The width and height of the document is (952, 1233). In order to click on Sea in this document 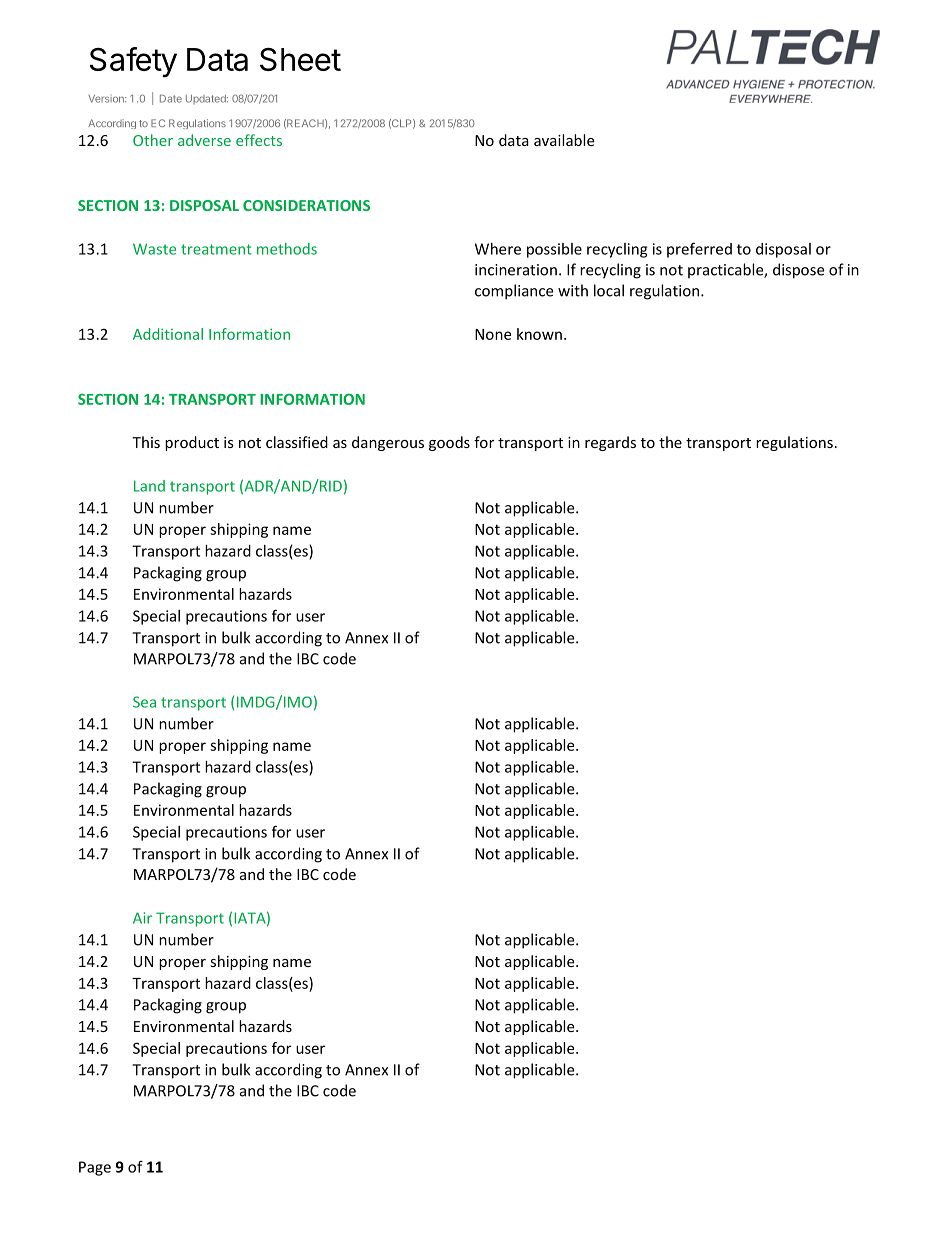, I will do `click(144, 702)`.
